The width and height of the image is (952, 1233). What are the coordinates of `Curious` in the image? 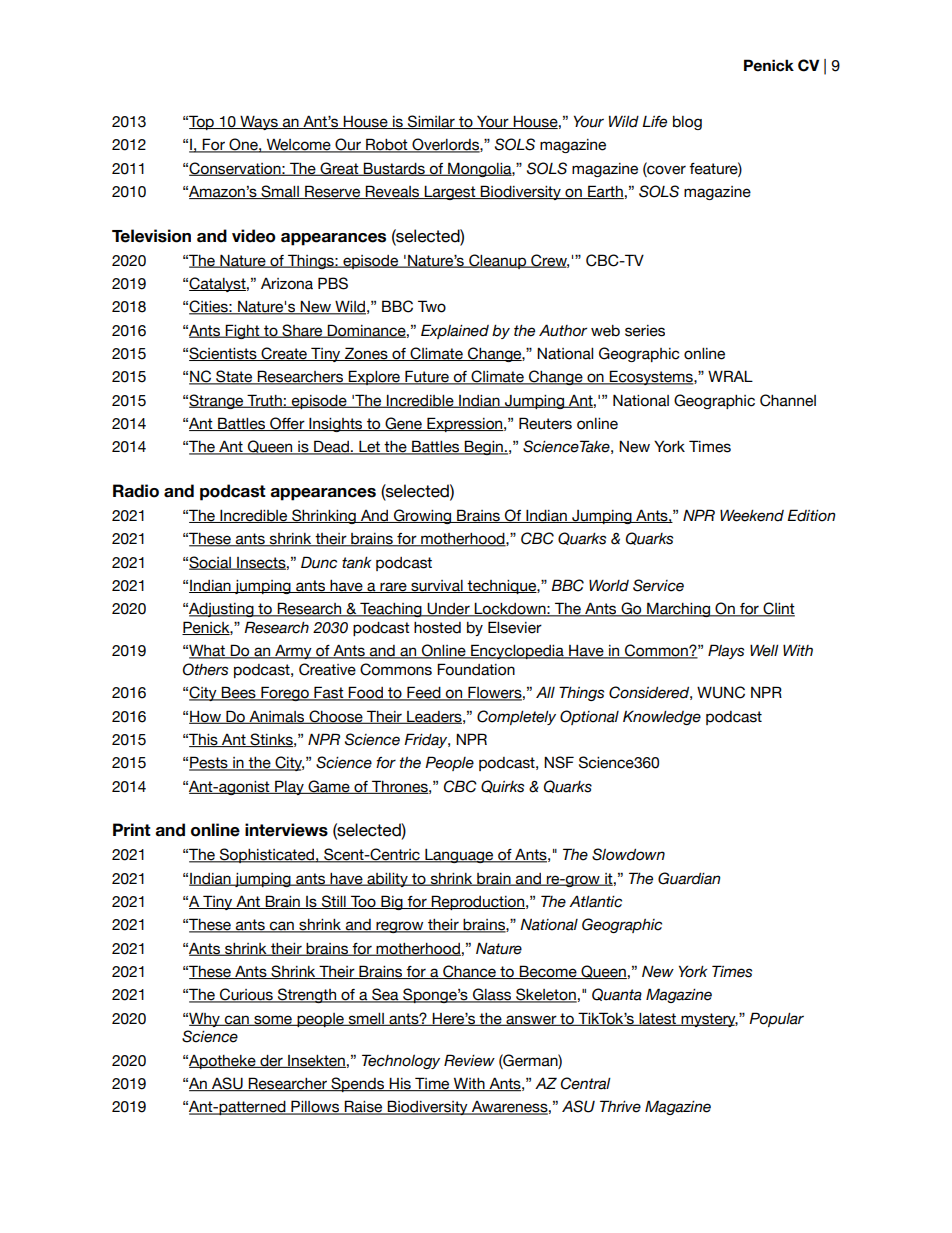 It's located at (246, 995).
